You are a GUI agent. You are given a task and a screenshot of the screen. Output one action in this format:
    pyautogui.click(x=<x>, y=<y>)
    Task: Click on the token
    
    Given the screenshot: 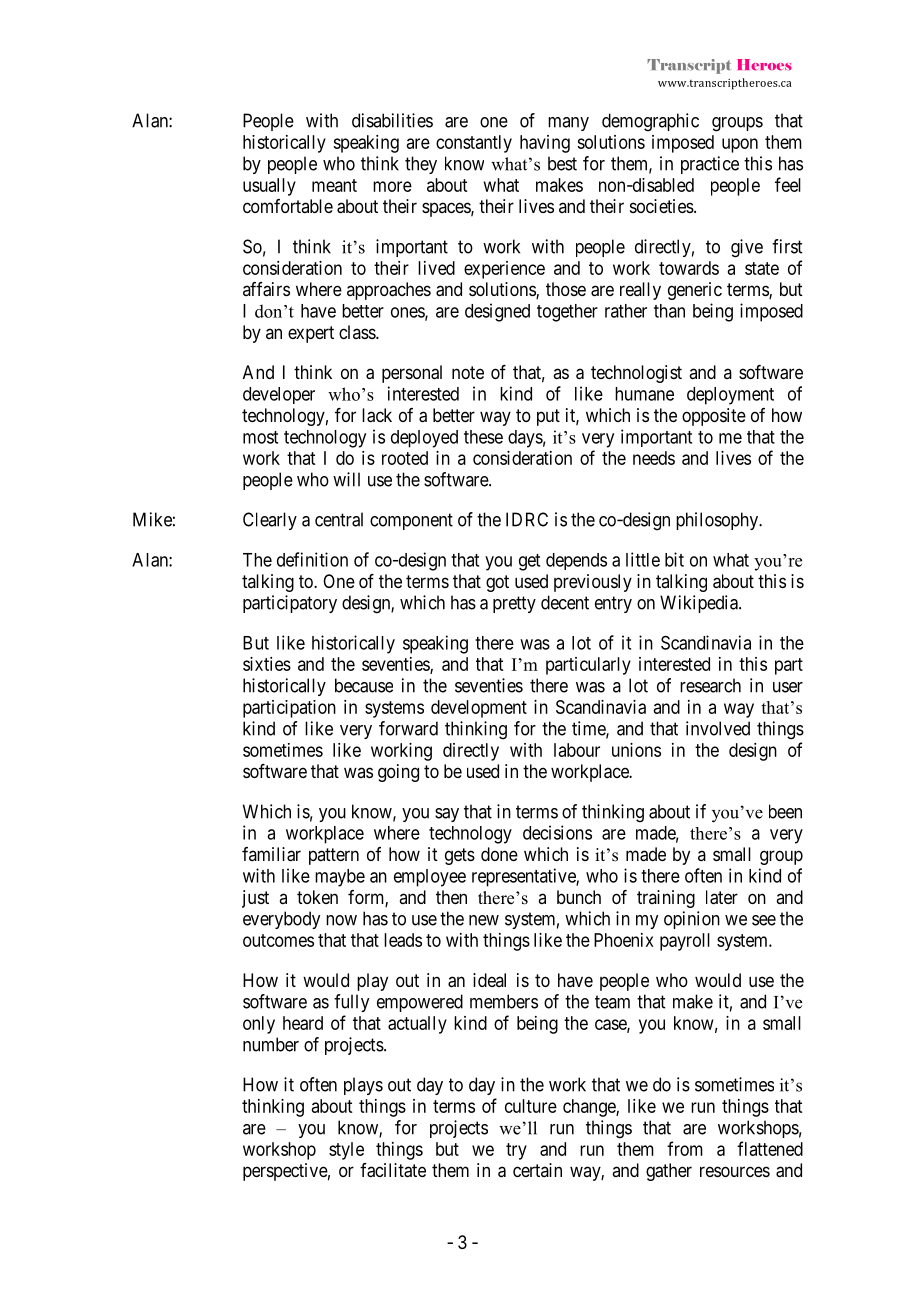 What is the action you would take?
    pyautogui.click(x=317, y=897)
